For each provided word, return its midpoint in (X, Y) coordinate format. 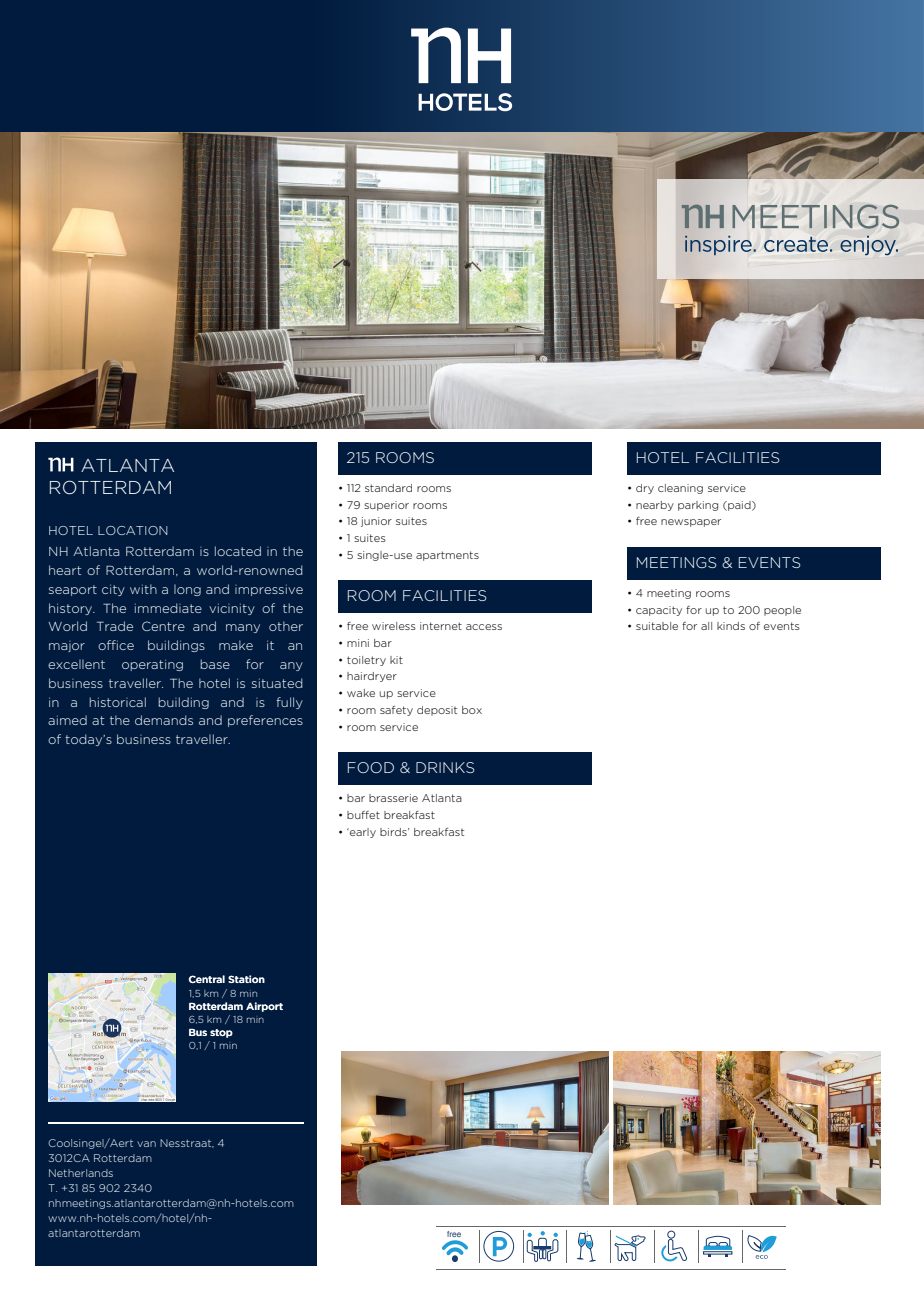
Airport (264, 1007)
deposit (437, 711)
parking (698, 506)
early (362, 833)
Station (246, 979)
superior (386, 506)
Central (207, 979)
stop (221, 1033)
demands (164, 720)
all (706, 626)
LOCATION (133, 530)
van (146, 1144)
